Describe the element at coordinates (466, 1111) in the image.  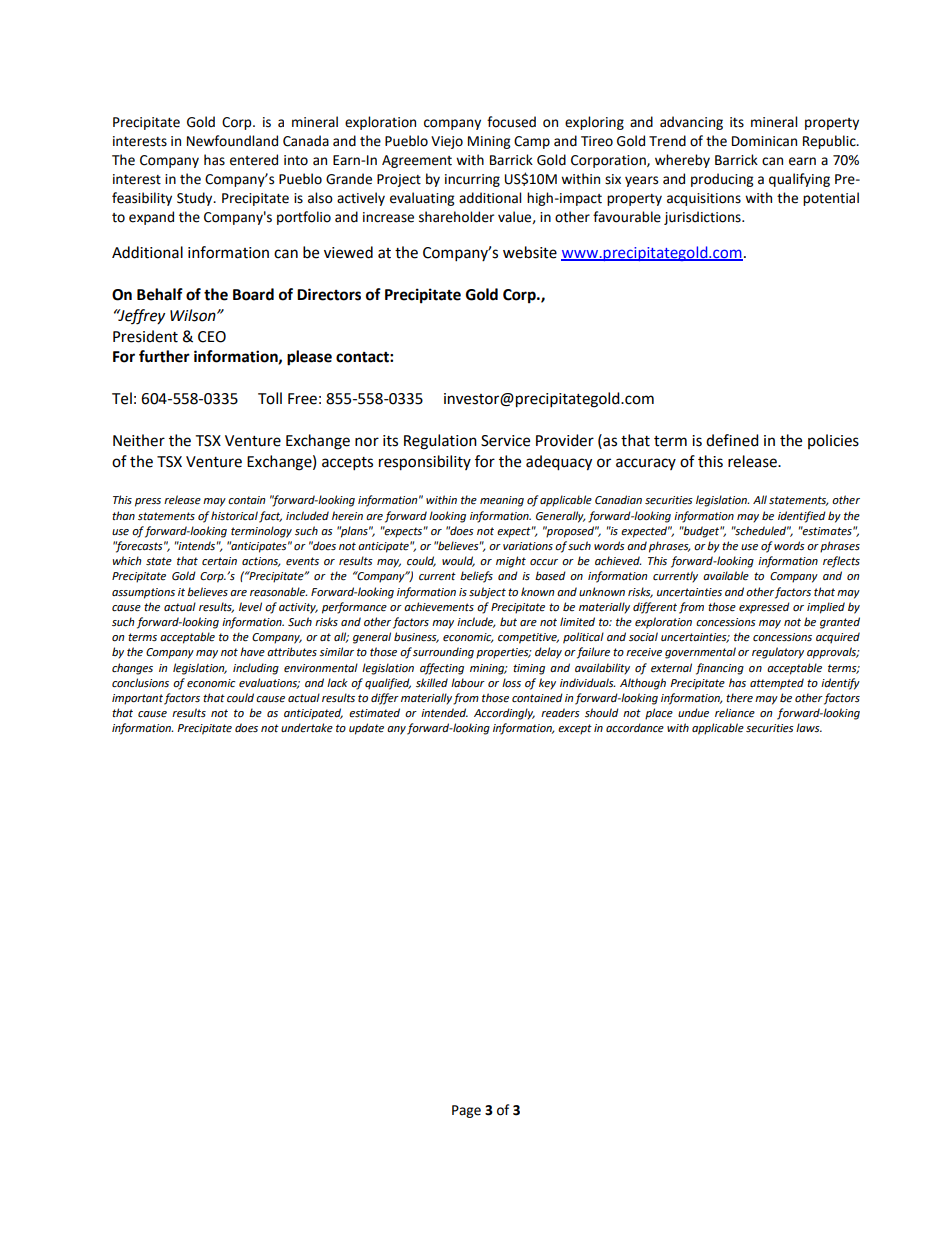
I see `Page` at that location.
